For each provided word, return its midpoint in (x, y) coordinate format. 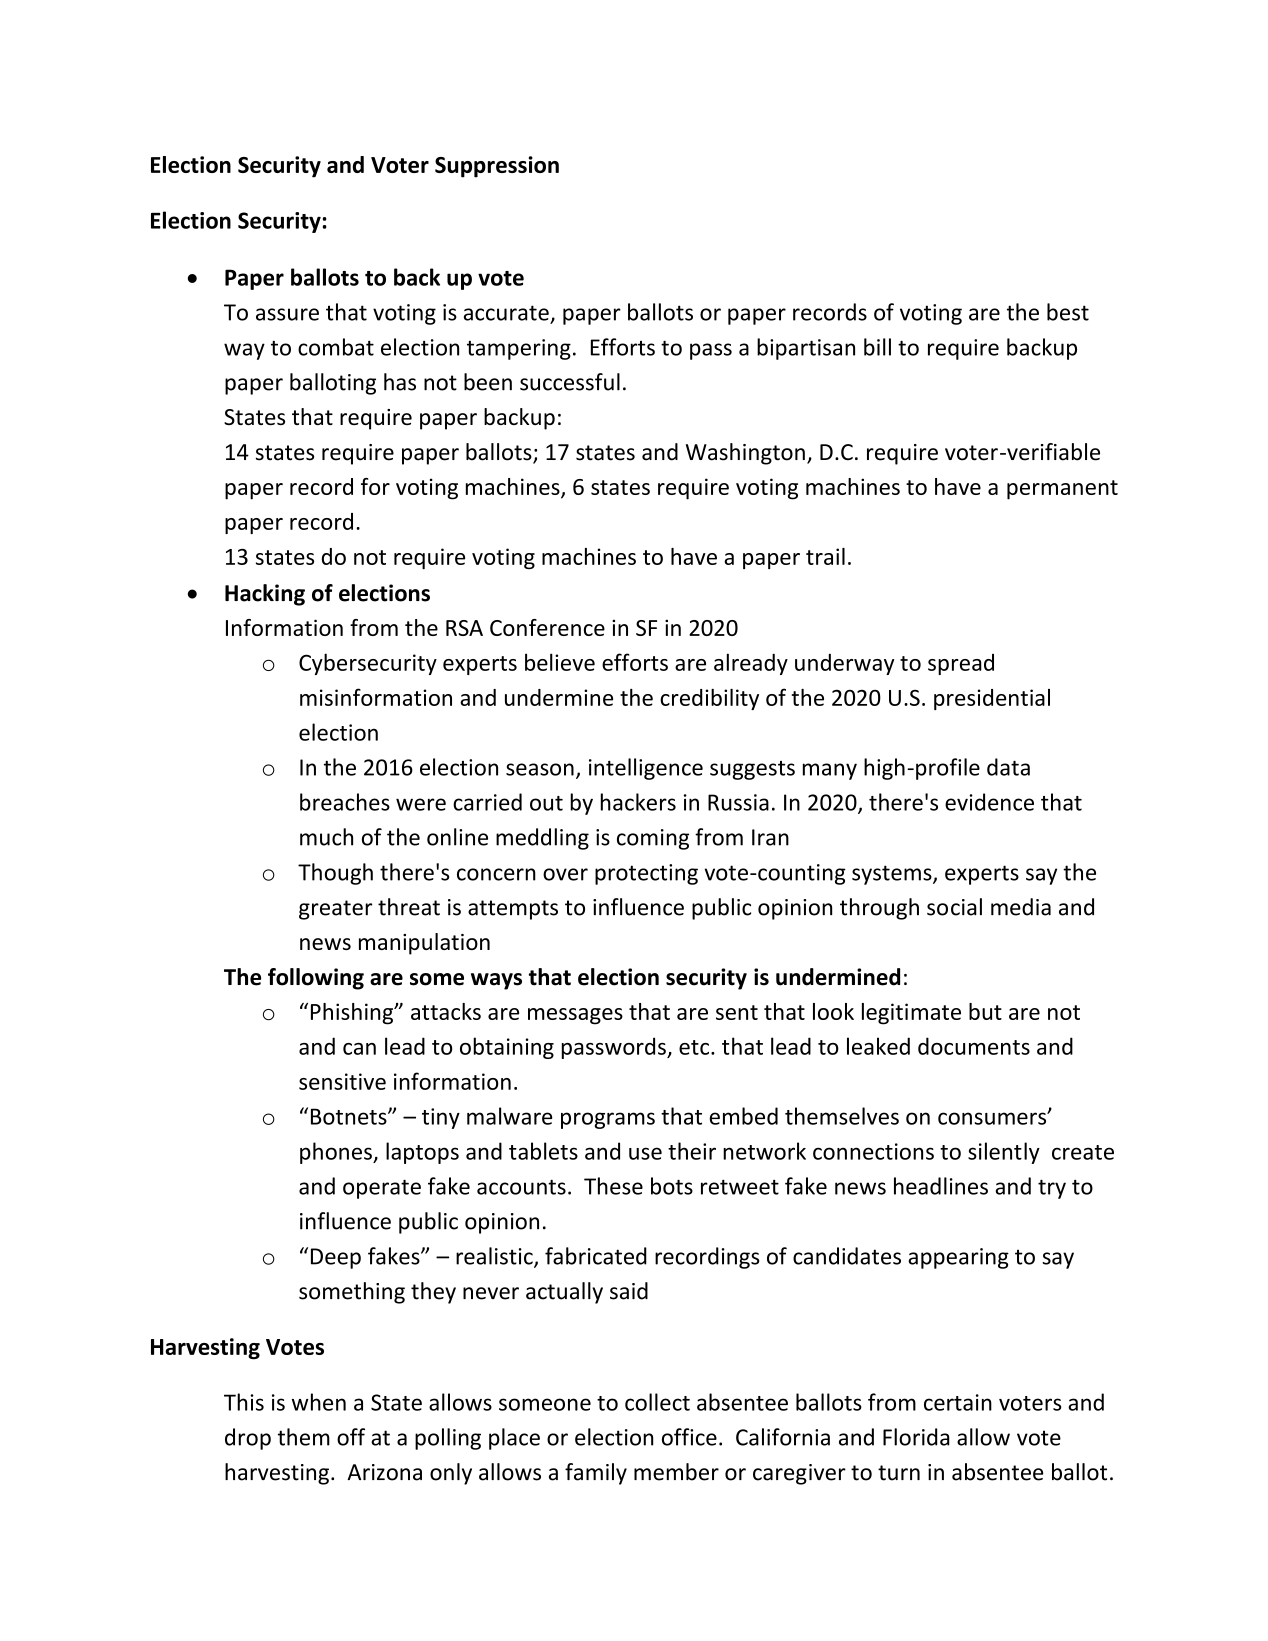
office (689, 1437)
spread (961, 664)
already (751, 664)
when (319, 1402)
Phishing (353, 1014)
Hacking (265, 595)
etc (695, 1047)
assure (287, 314)
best (1068, 312)
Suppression (497, 167)
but (985, 1011)
